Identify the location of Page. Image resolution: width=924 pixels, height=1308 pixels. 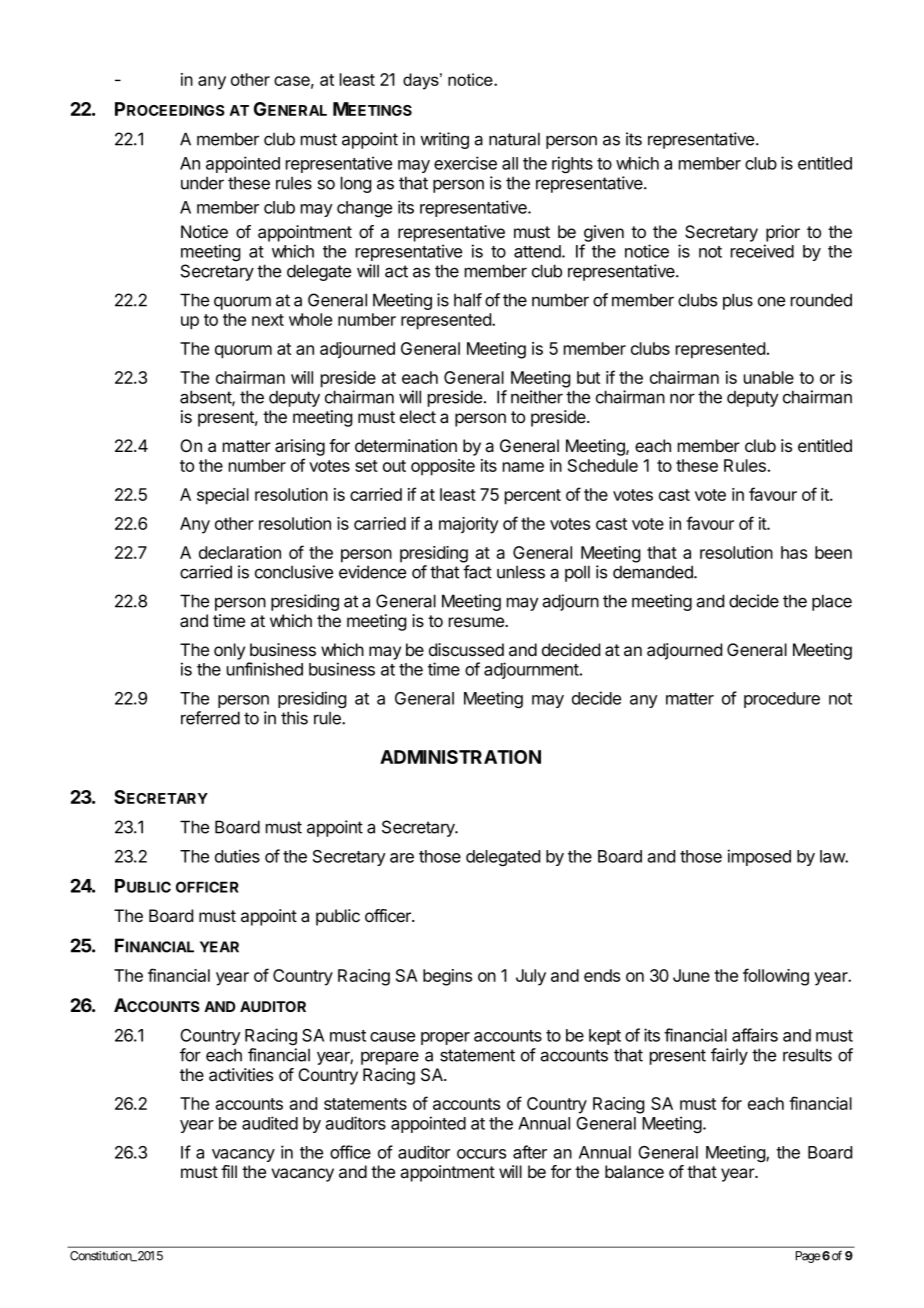
(808, 1257).
